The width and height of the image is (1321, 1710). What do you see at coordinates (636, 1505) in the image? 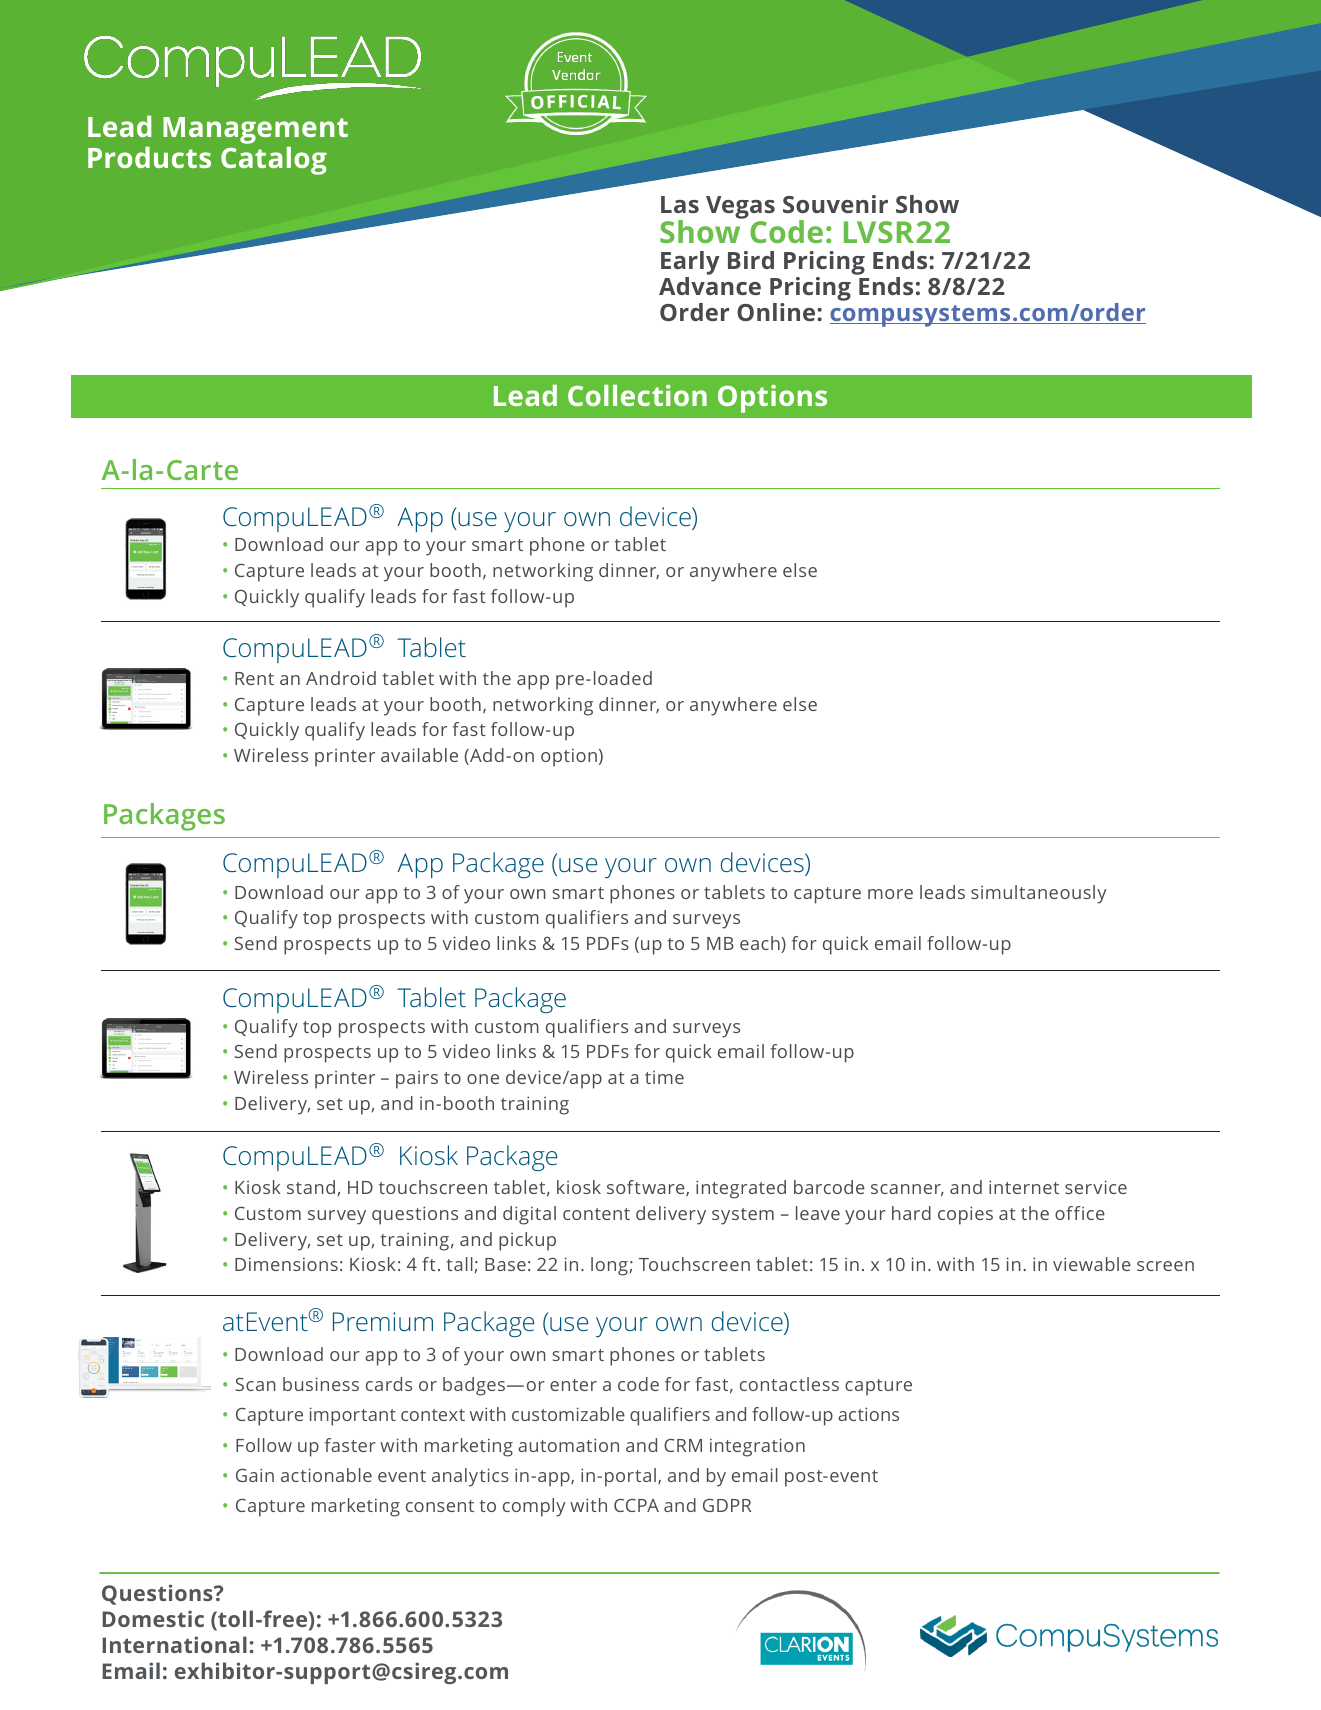
I see `CCPA` at bounding box center [636, 1505].
